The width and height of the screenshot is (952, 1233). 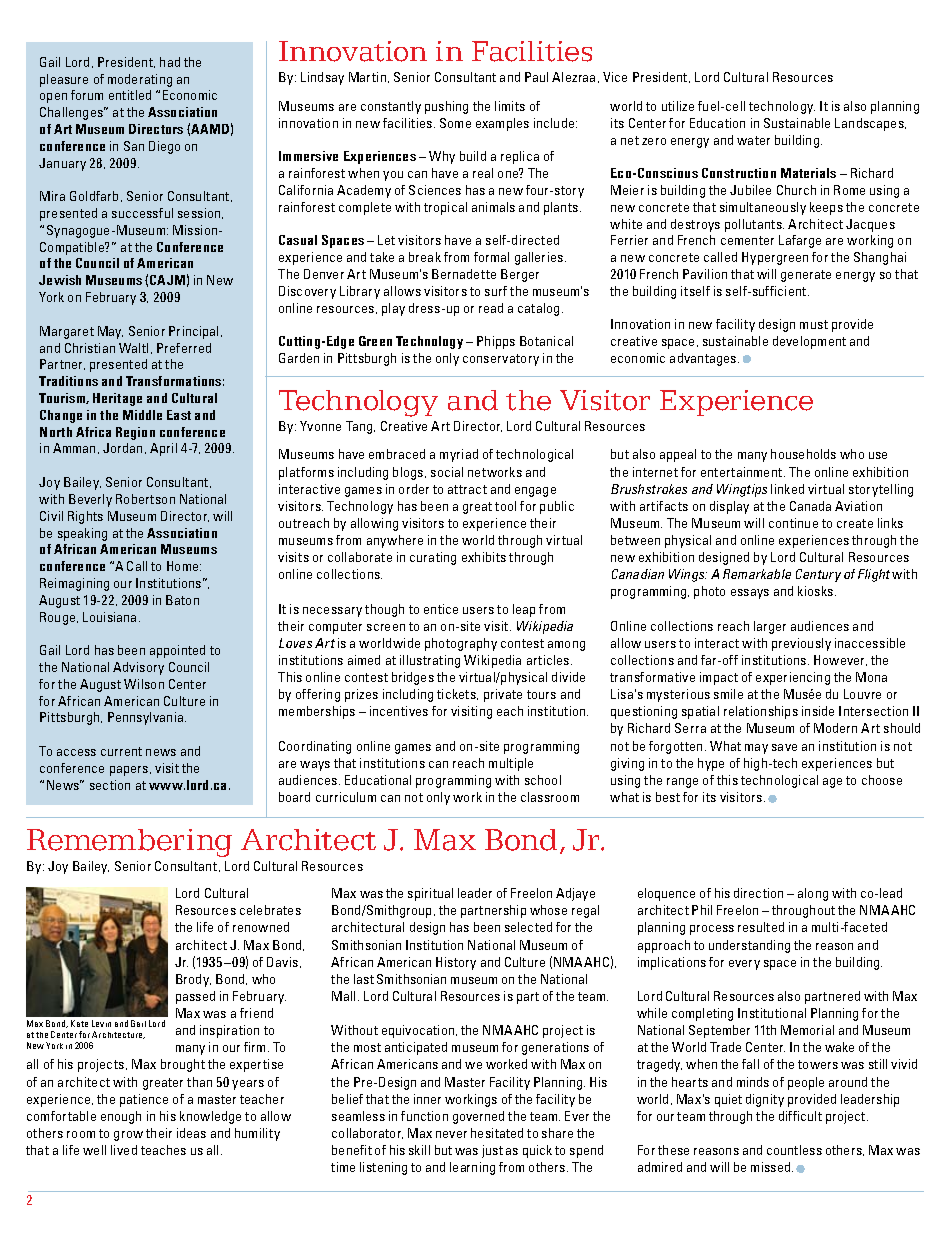 I want to click on entitled, so click(x=130, y=95).
